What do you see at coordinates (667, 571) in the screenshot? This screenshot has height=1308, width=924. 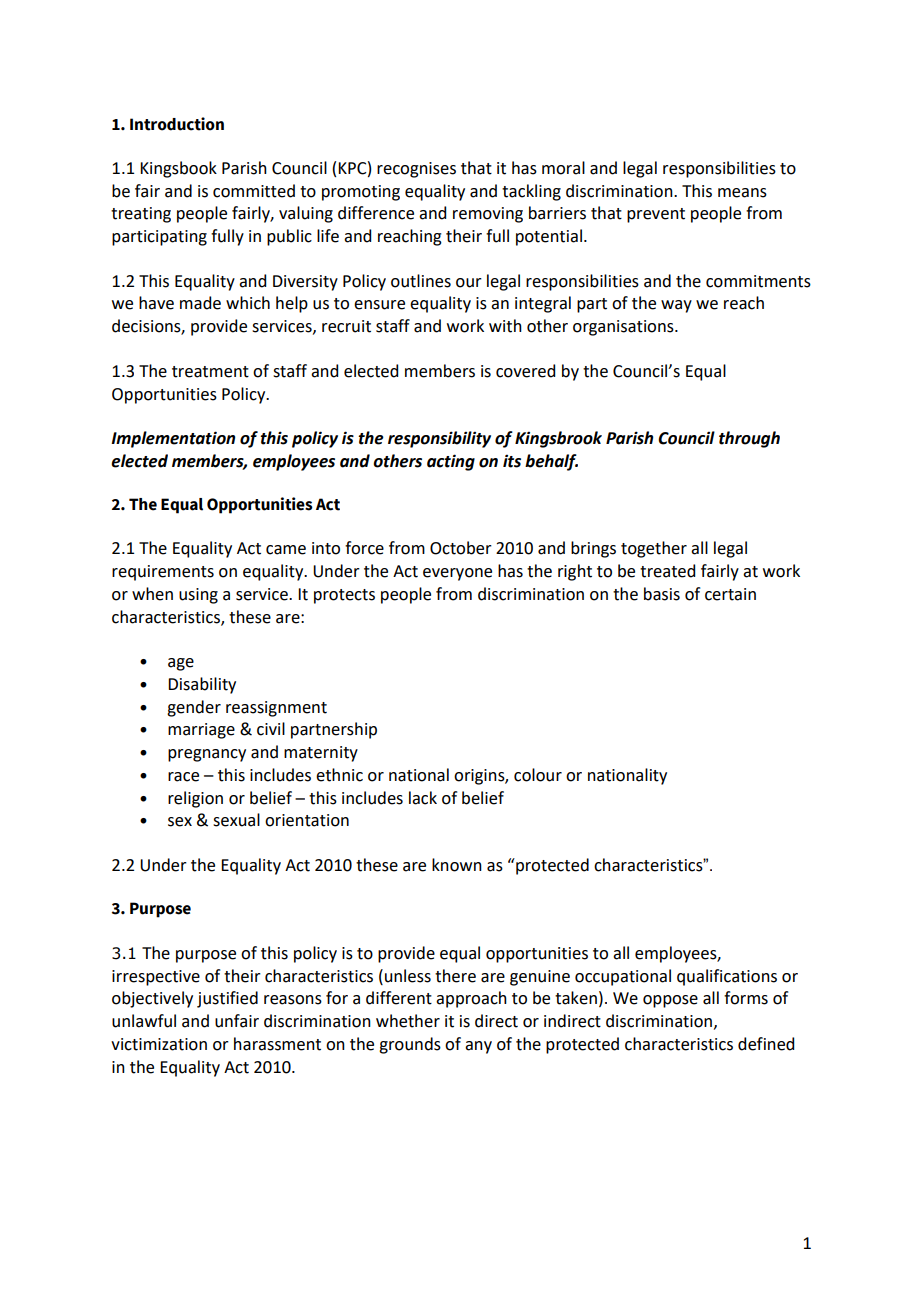 I see `treated` at bounding box center [667, 571].
